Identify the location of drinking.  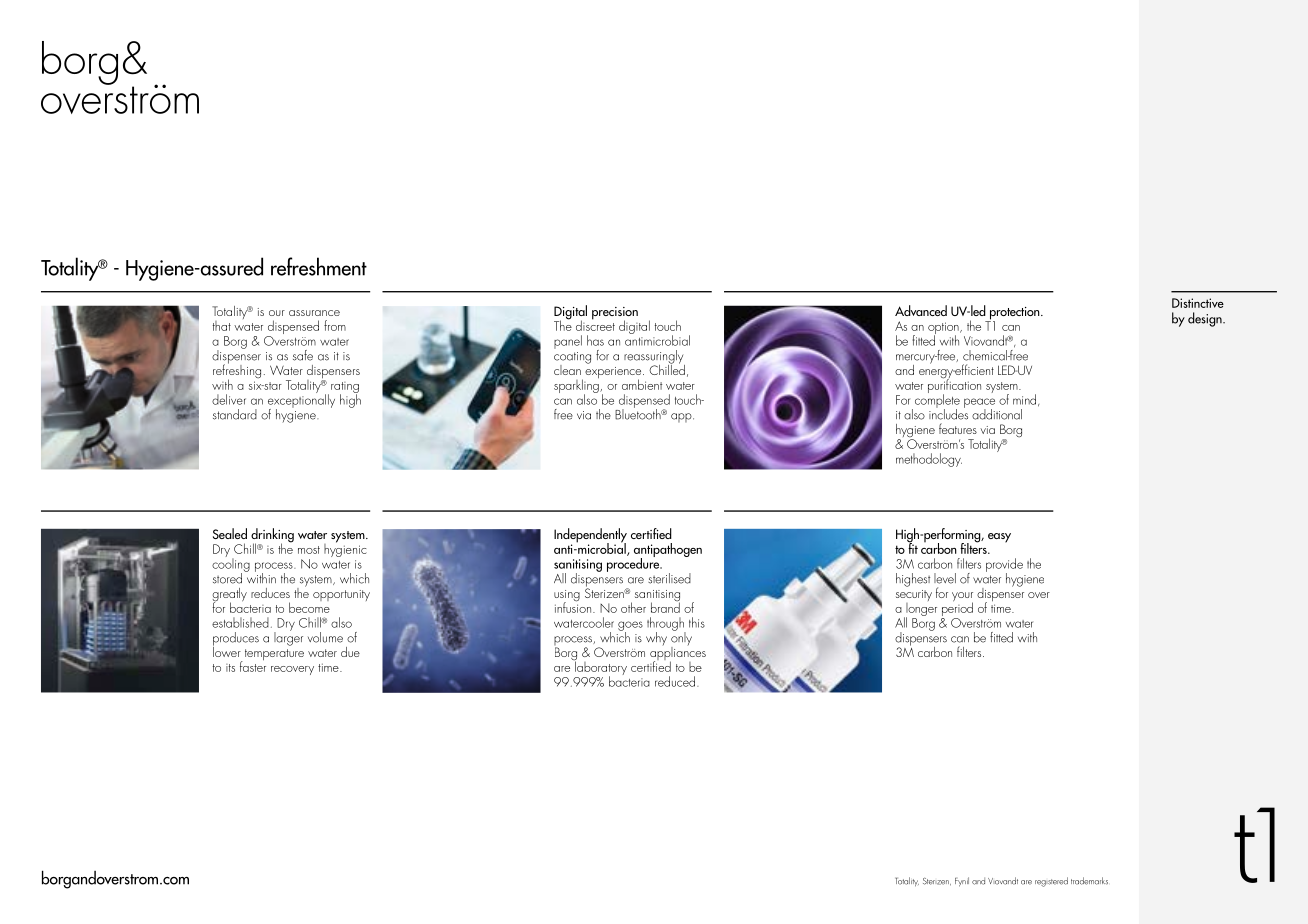
(272, 536).
